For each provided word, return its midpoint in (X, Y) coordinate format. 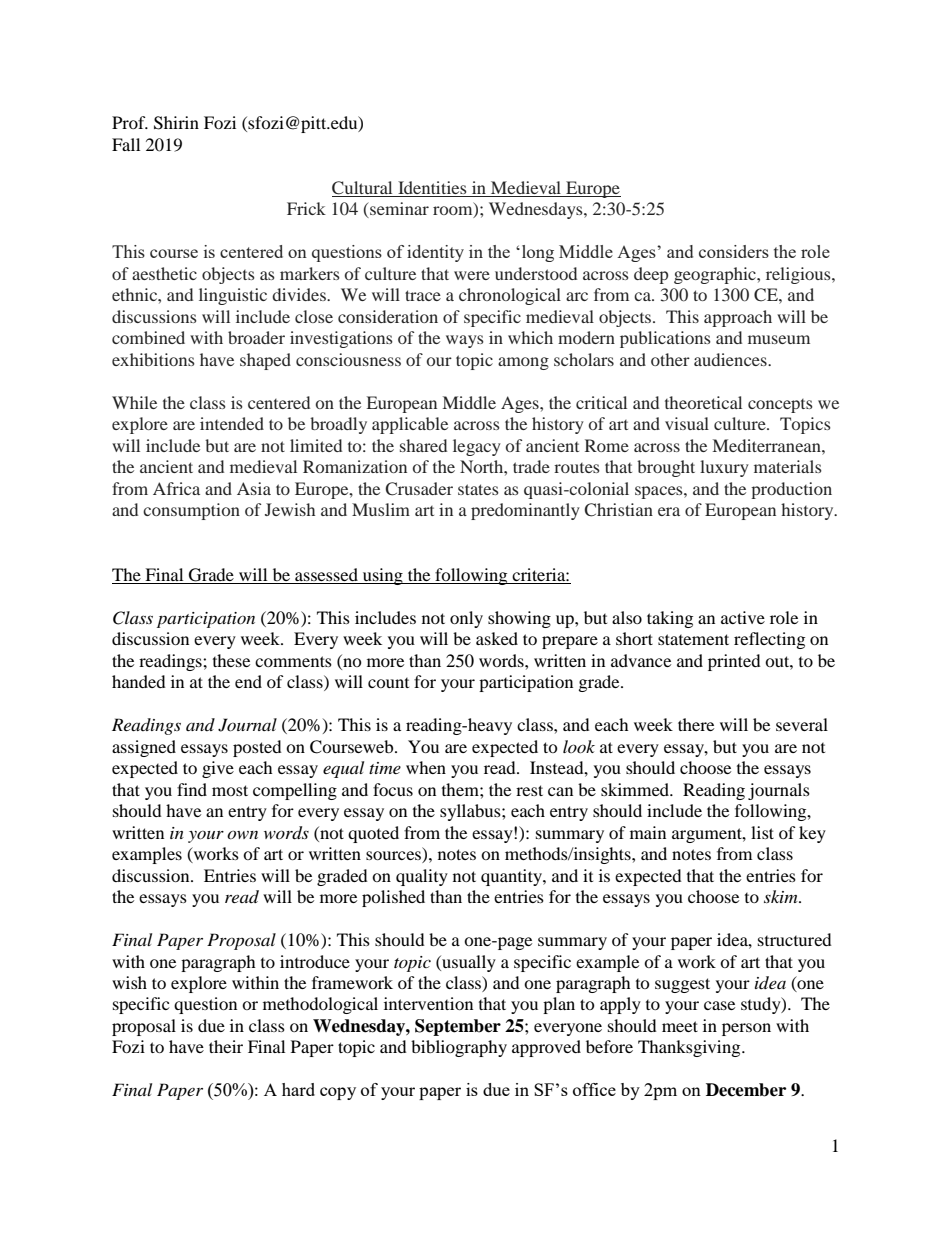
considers (734, 251)
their (226, 1046)
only (466, 619)
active (743, 617)
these (231, 660)
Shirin (176, 123)
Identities (432, 189)
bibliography (459, 1048)
